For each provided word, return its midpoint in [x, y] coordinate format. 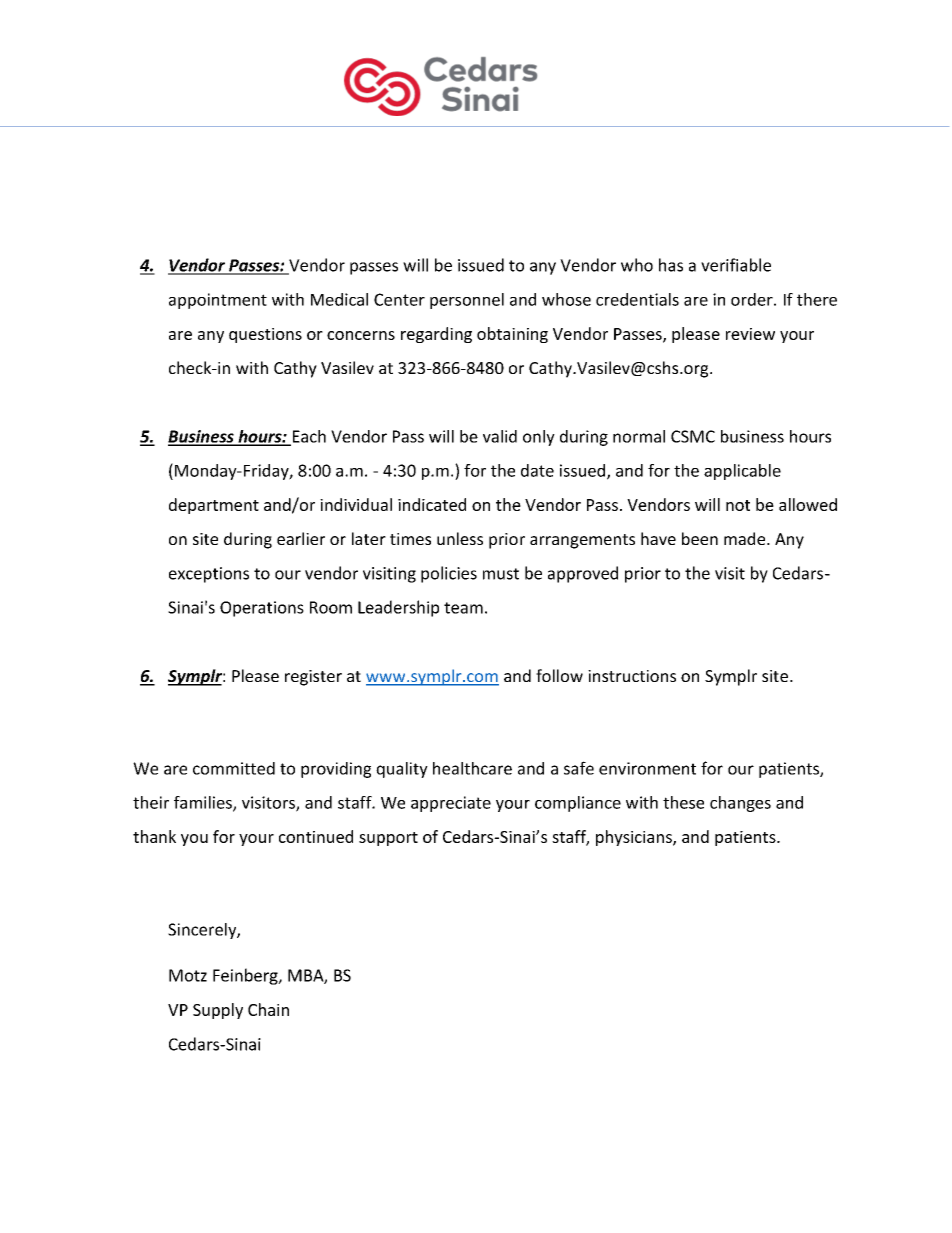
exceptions [209, 575]
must [501, 574]
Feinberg [246, 976]
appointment [218, 301]
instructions [632, 676]
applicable [742, 472]
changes [740, 804]
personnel [467, 301]
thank [154, 836]
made [746, 538]
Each [308, 437]
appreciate [451, 804]
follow [559, 675]
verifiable [736, 265]
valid [500, 436]
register [313, 678]
